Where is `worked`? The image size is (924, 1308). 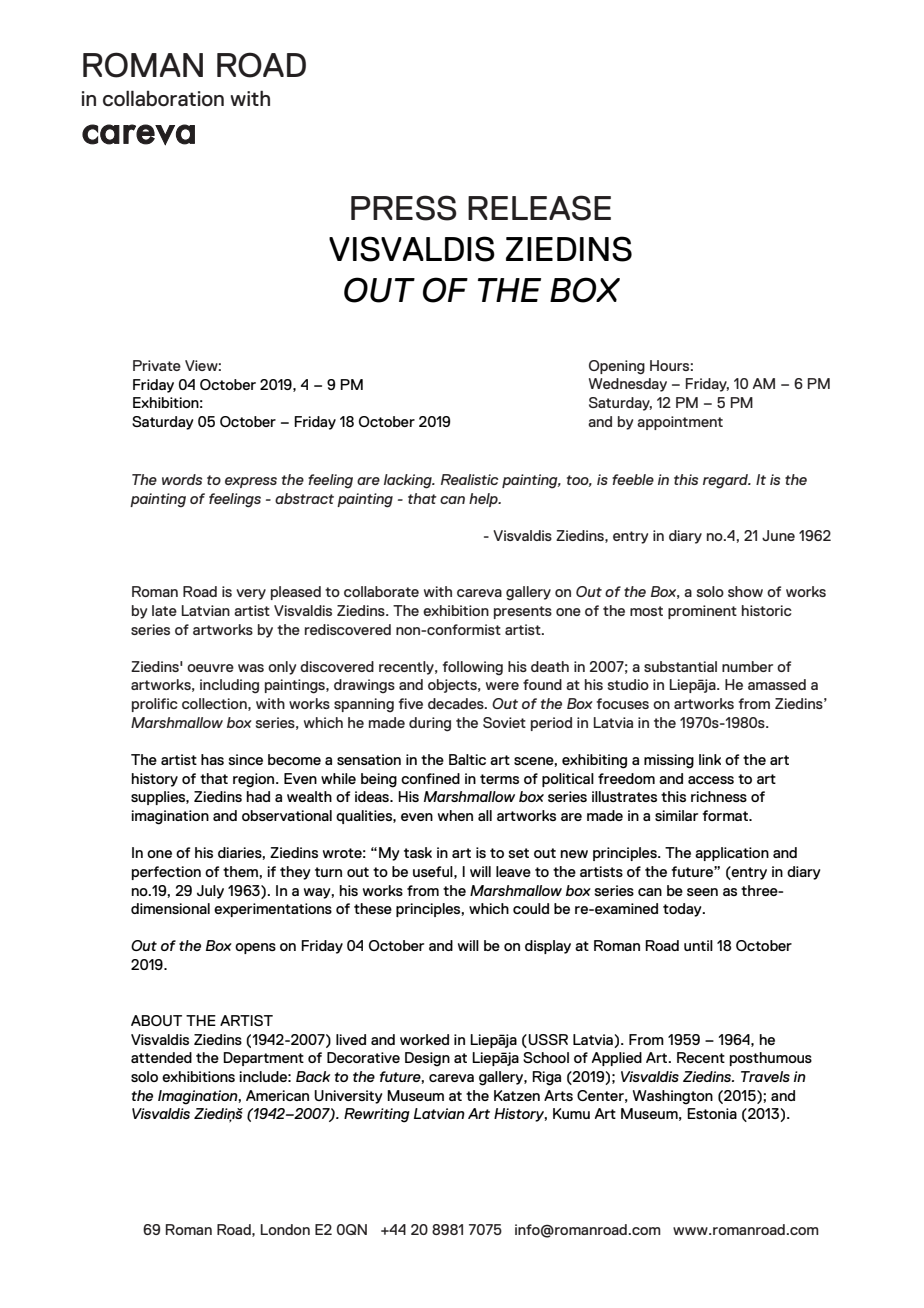 worked is located at coordinates (424, 1039).
